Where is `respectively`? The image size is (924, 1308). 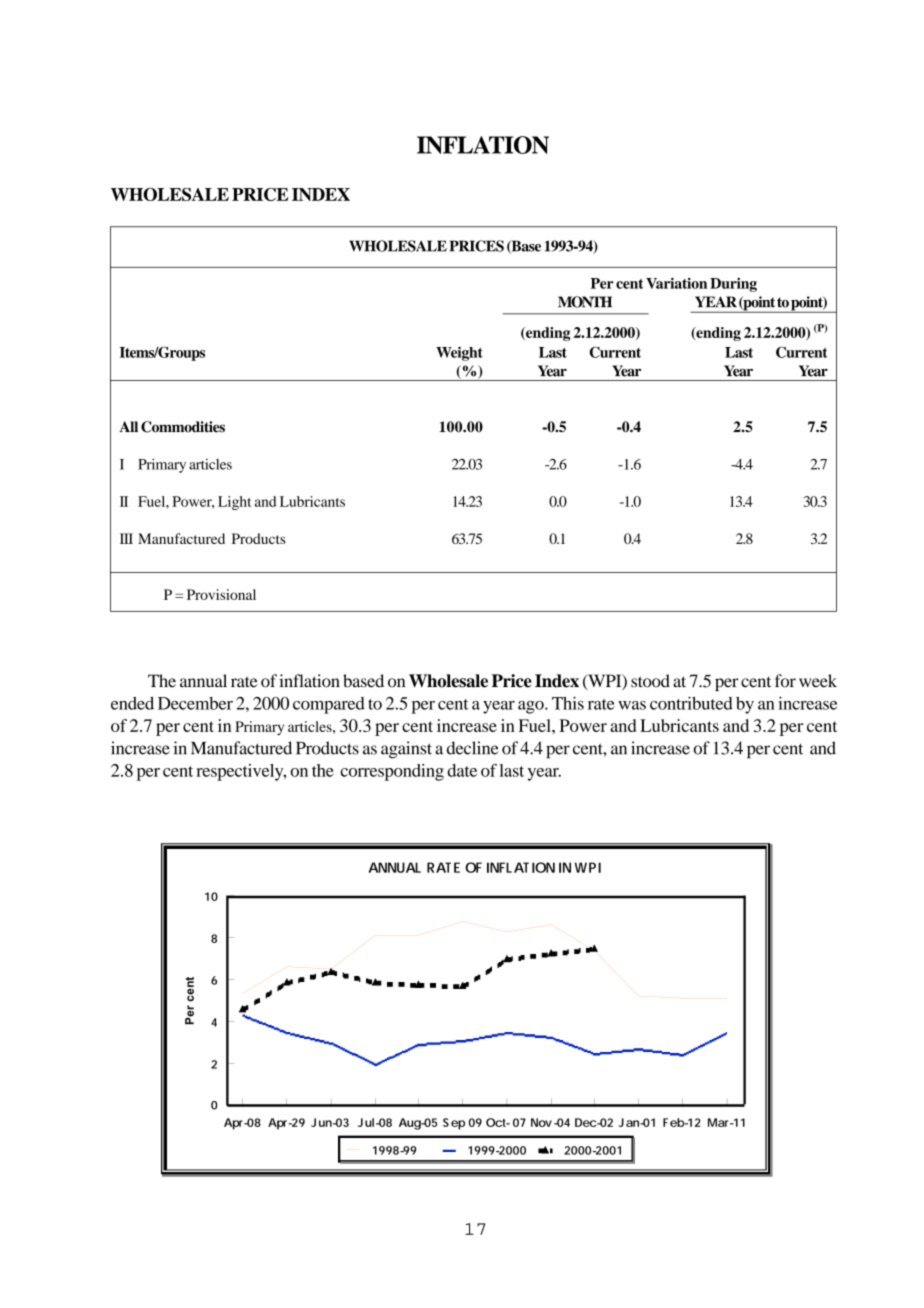 respectively is located at coordinates (241, 772).
